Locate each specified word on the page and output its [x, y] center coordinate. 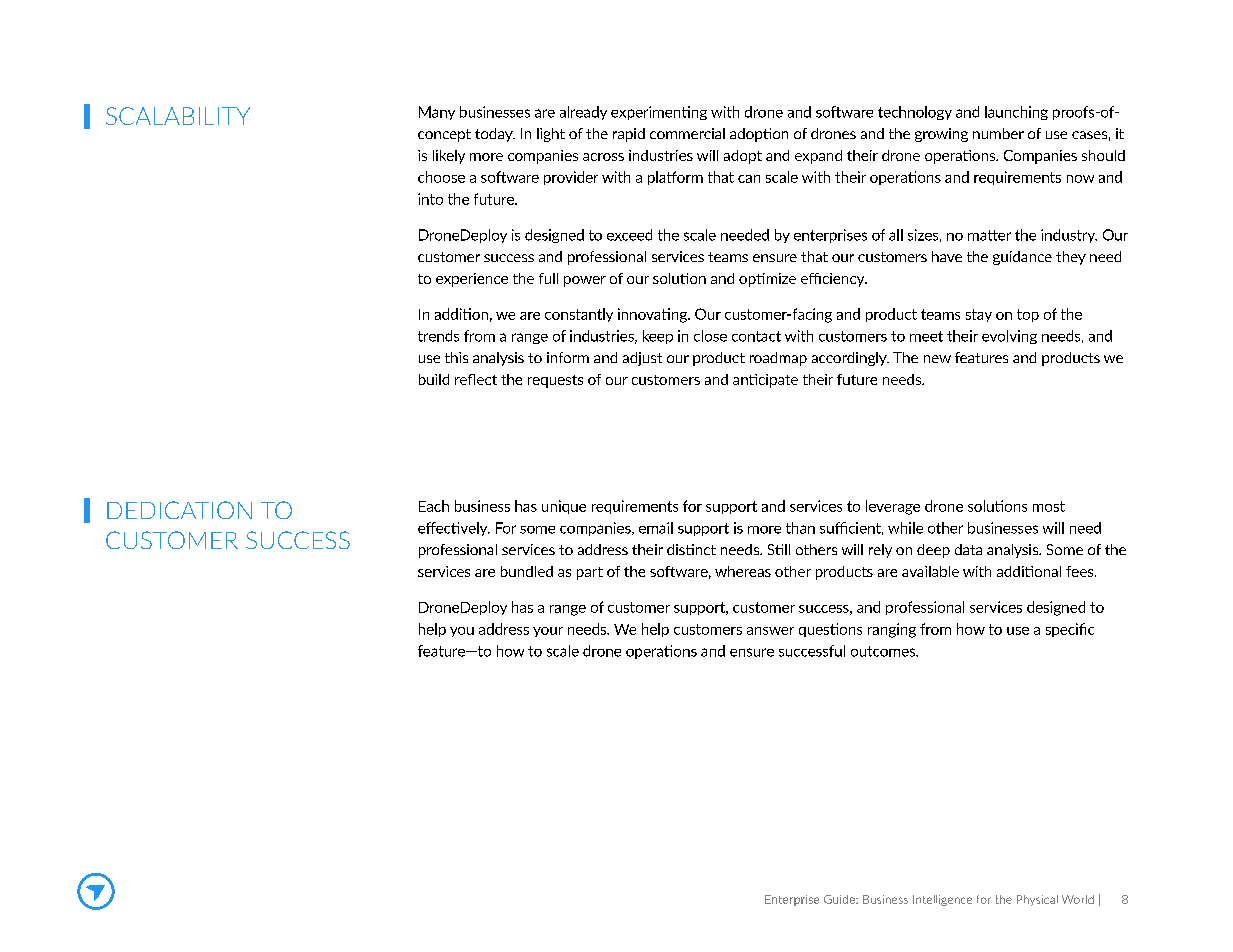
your [548, 632]
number [998, 133]
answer [770, 631]
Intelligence [942, 900]
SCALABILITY [178, 116]
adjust [642, 359]
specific [1070, 630]
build [434, 379]
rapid [629, 135]
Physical [1037, 900]
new [937, 359]
